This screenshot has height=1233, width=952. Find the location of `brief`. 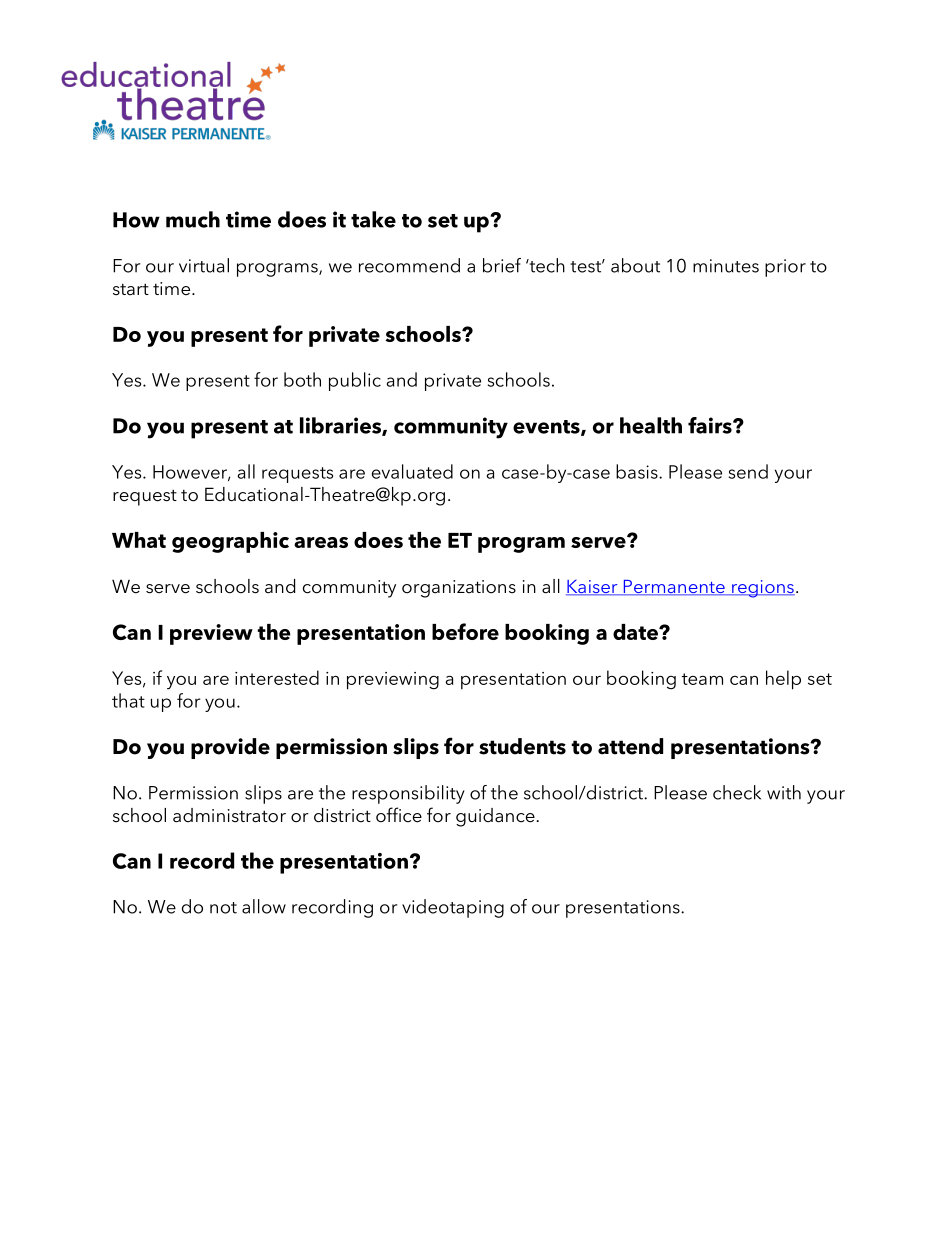

brief is located at coordinates (502, 265).
